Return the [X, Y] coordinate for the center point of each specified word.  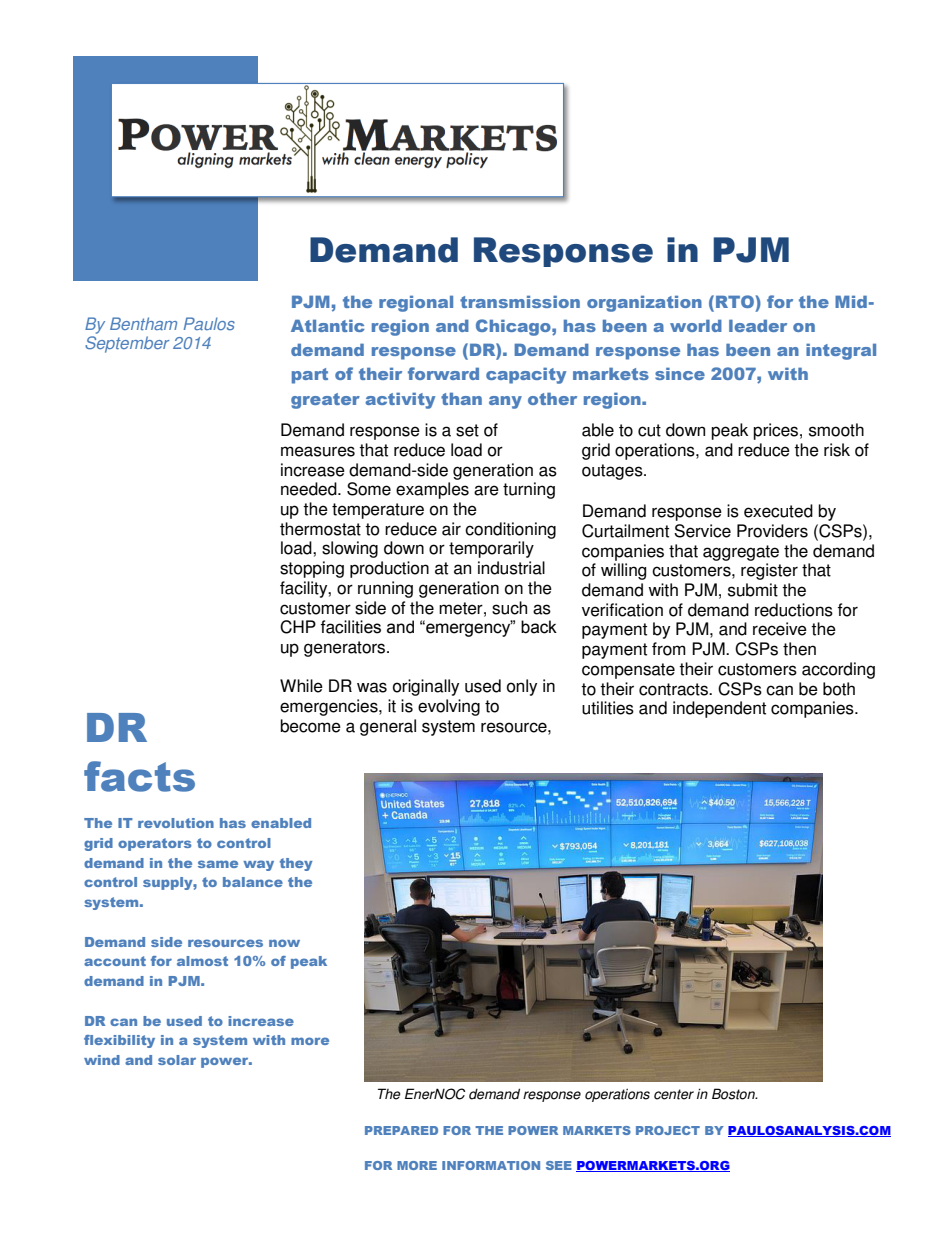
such [509, 608]
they [296, 864]
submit [753, 590]
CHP [298, 627]
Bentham [143, 323]
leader [758, 325]
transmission [520, 301]
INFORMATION [491, 1165]
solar [177, 1060]
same [218, 864]
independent [719, 709]
